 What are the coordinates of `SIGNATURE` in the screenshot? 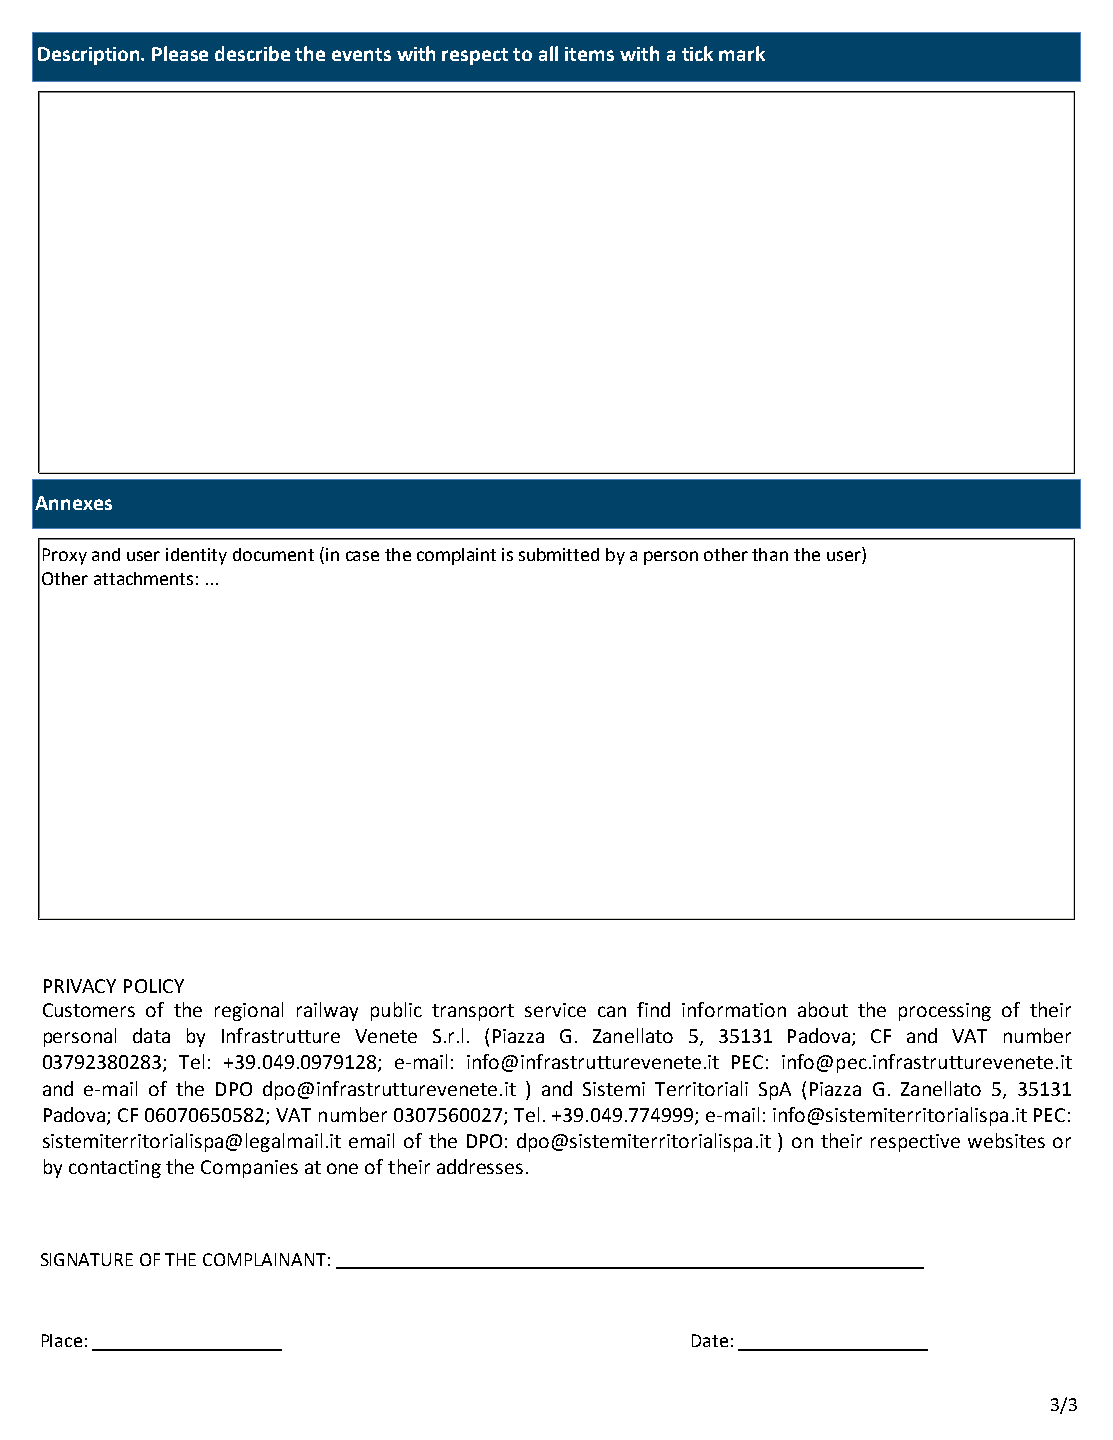 It's located at (87, 1259).
